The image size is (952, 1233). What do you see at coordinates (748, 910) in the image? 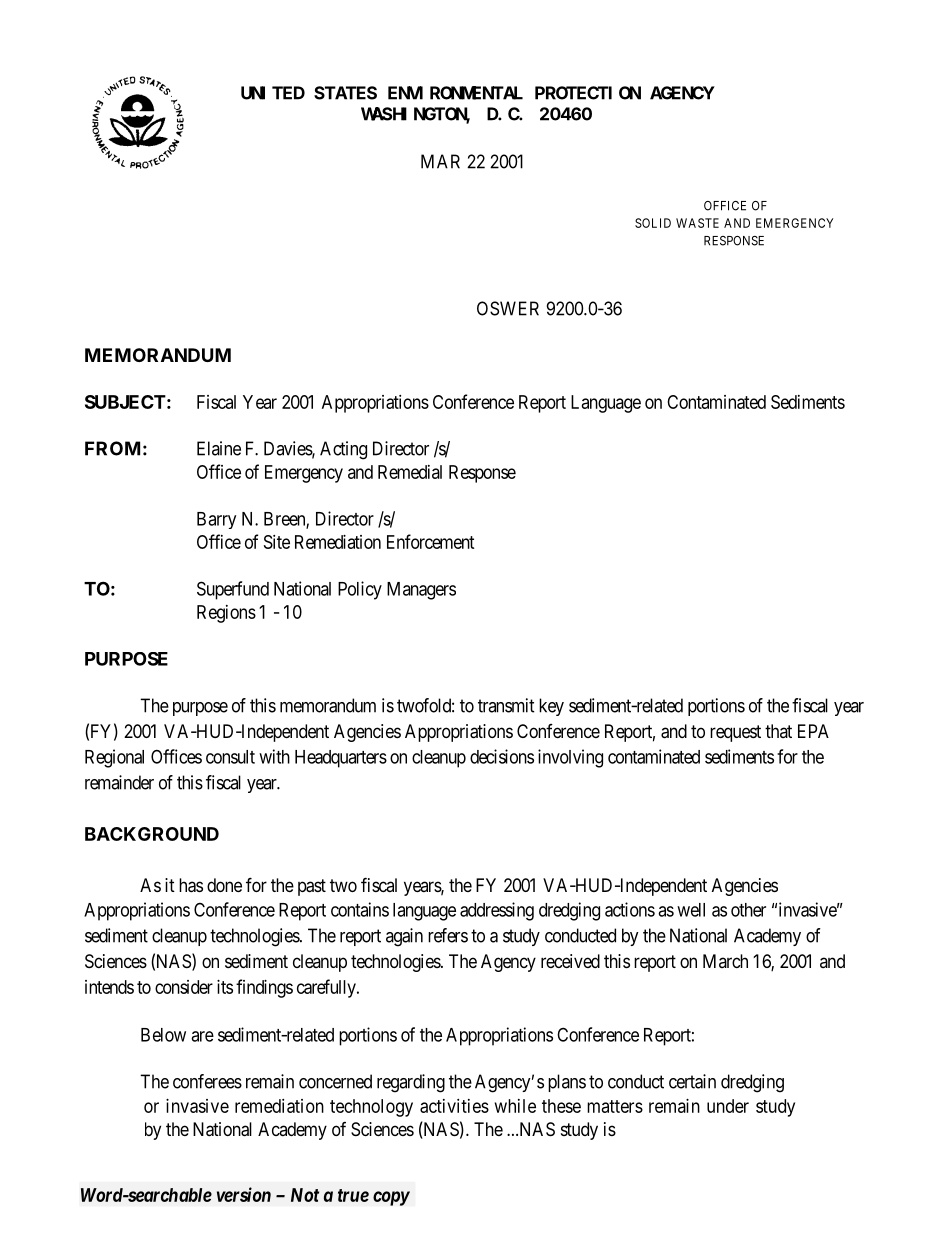
I see `other` at bounding box center [748, 910].
